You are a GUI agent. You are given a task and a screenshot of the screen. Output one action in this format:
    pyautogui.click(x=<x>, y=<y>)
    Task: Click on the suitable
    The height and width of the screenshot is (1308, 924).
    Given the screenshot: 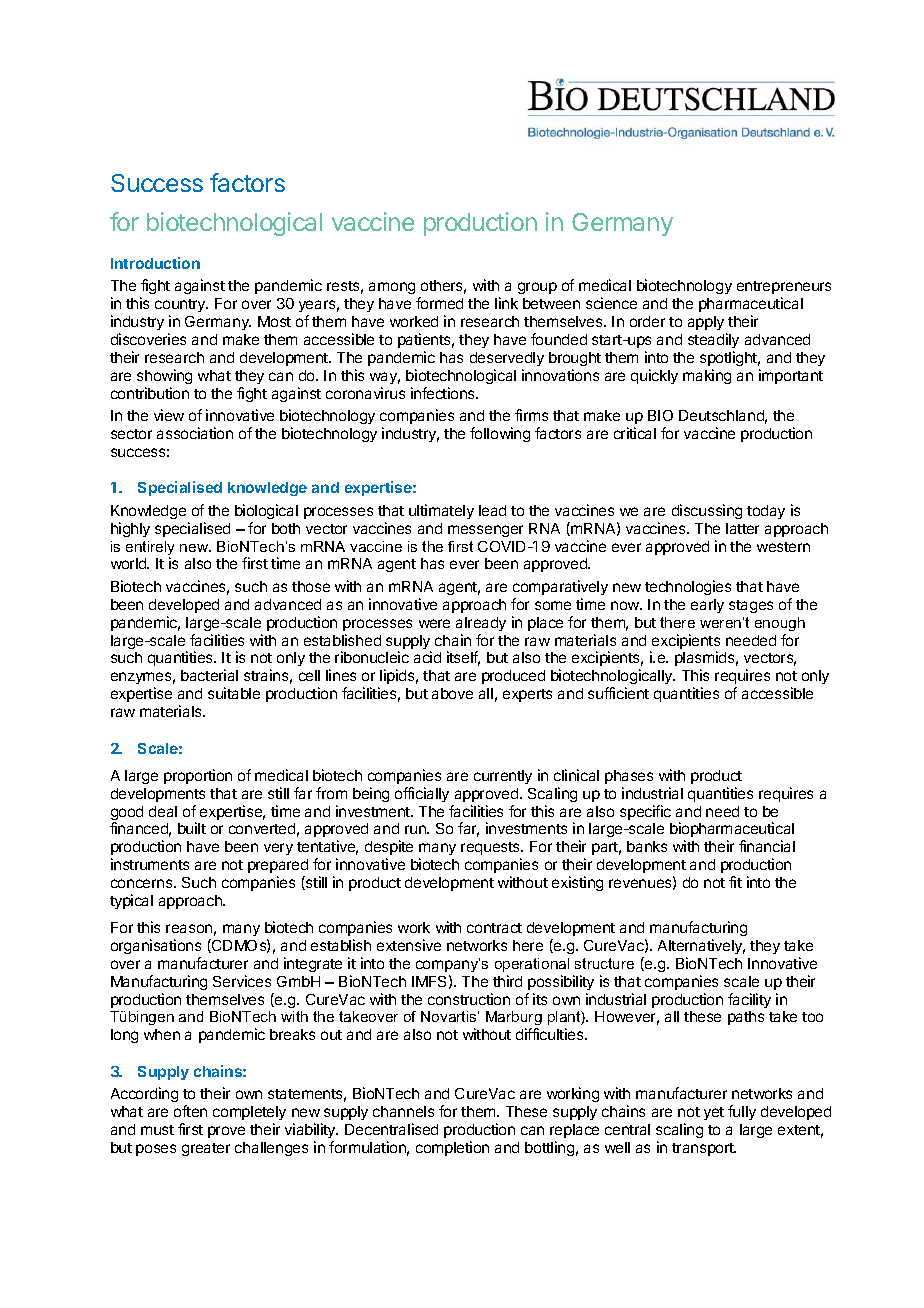 What is the action you would take?
    pyautogui.click(x=234, y=693)
